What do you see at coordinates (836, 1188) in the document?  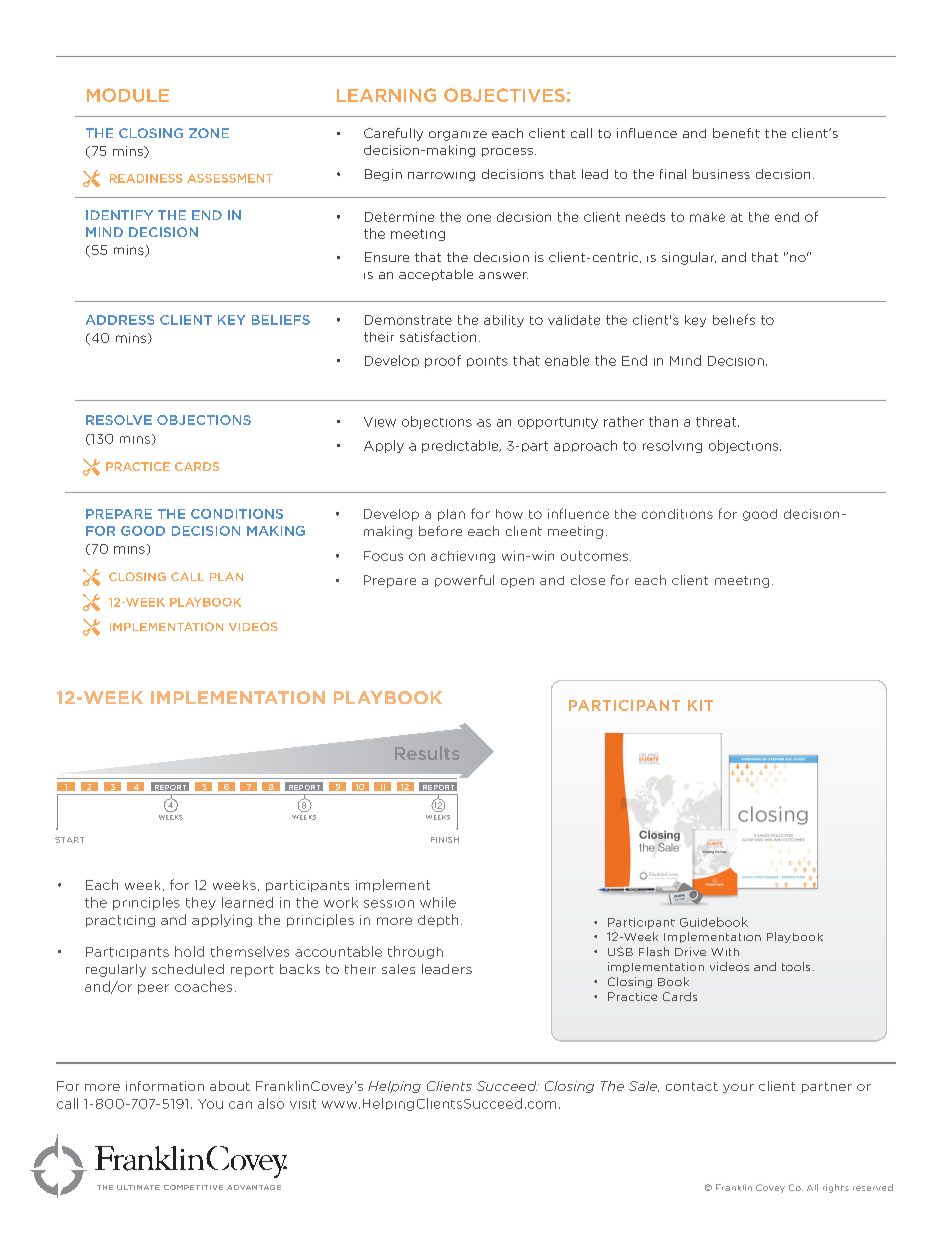 I see `rights` at bounding box center [836, 1188].
